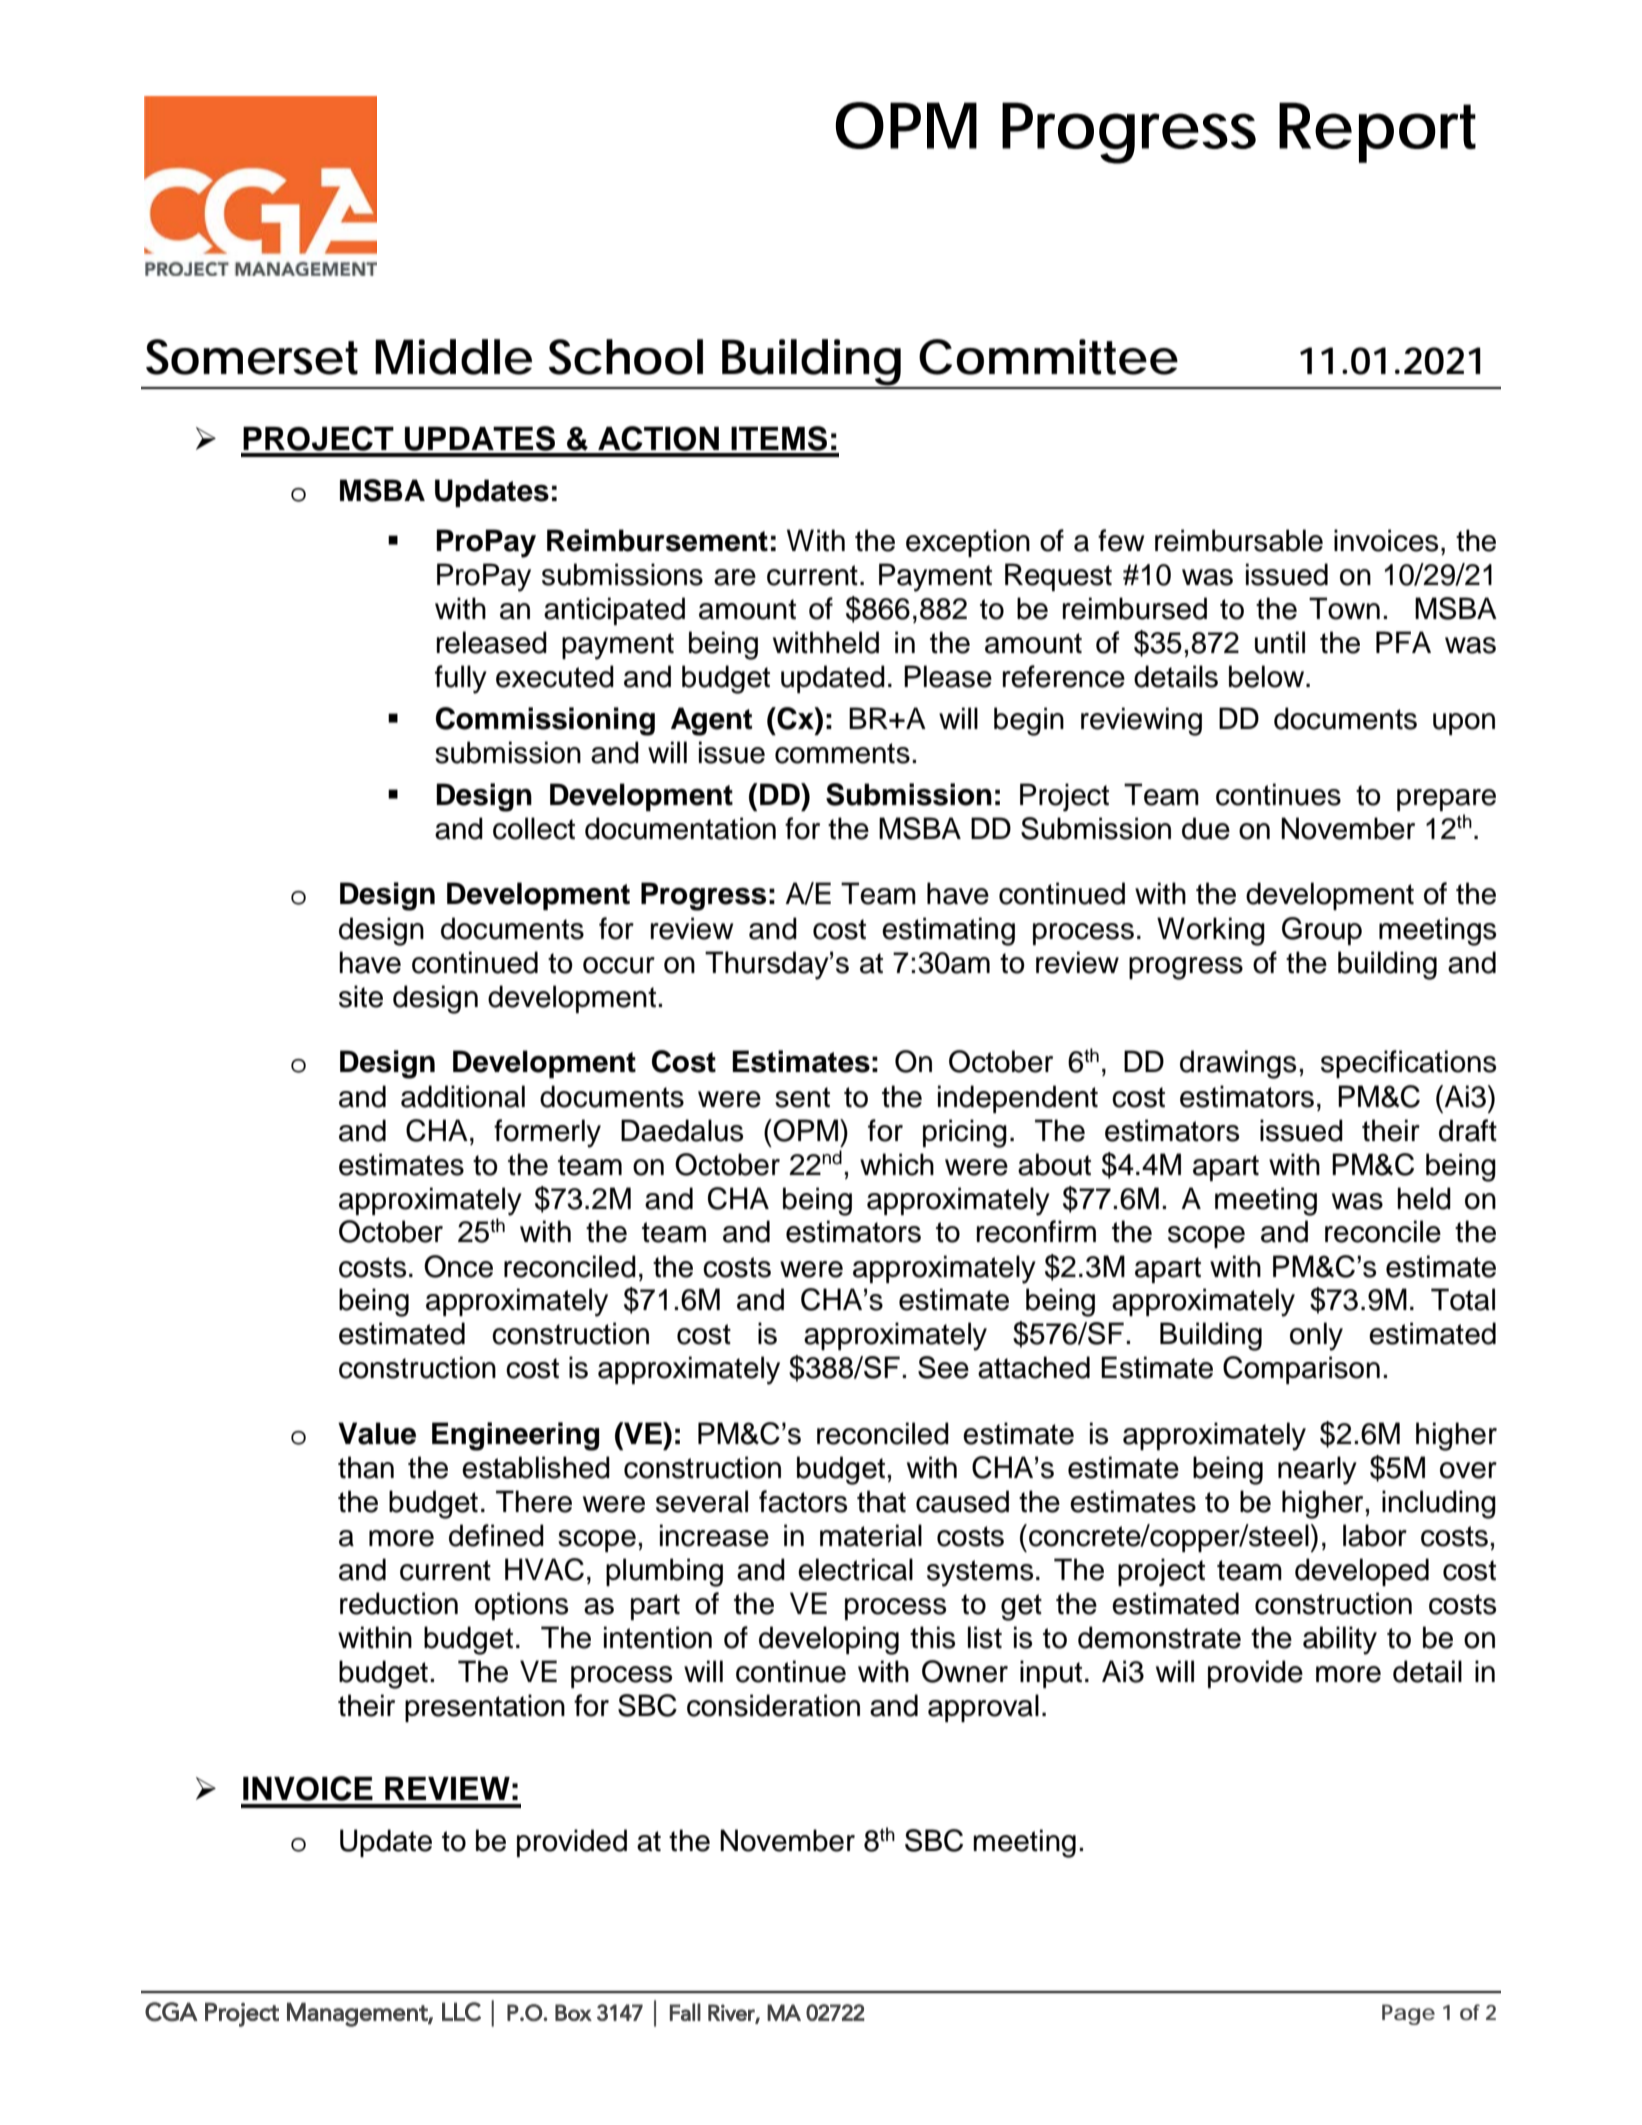  What do you see at coordinates (685, 2012) in the screenshot?
I see `Fall` at bounding box center [685, 2012].
